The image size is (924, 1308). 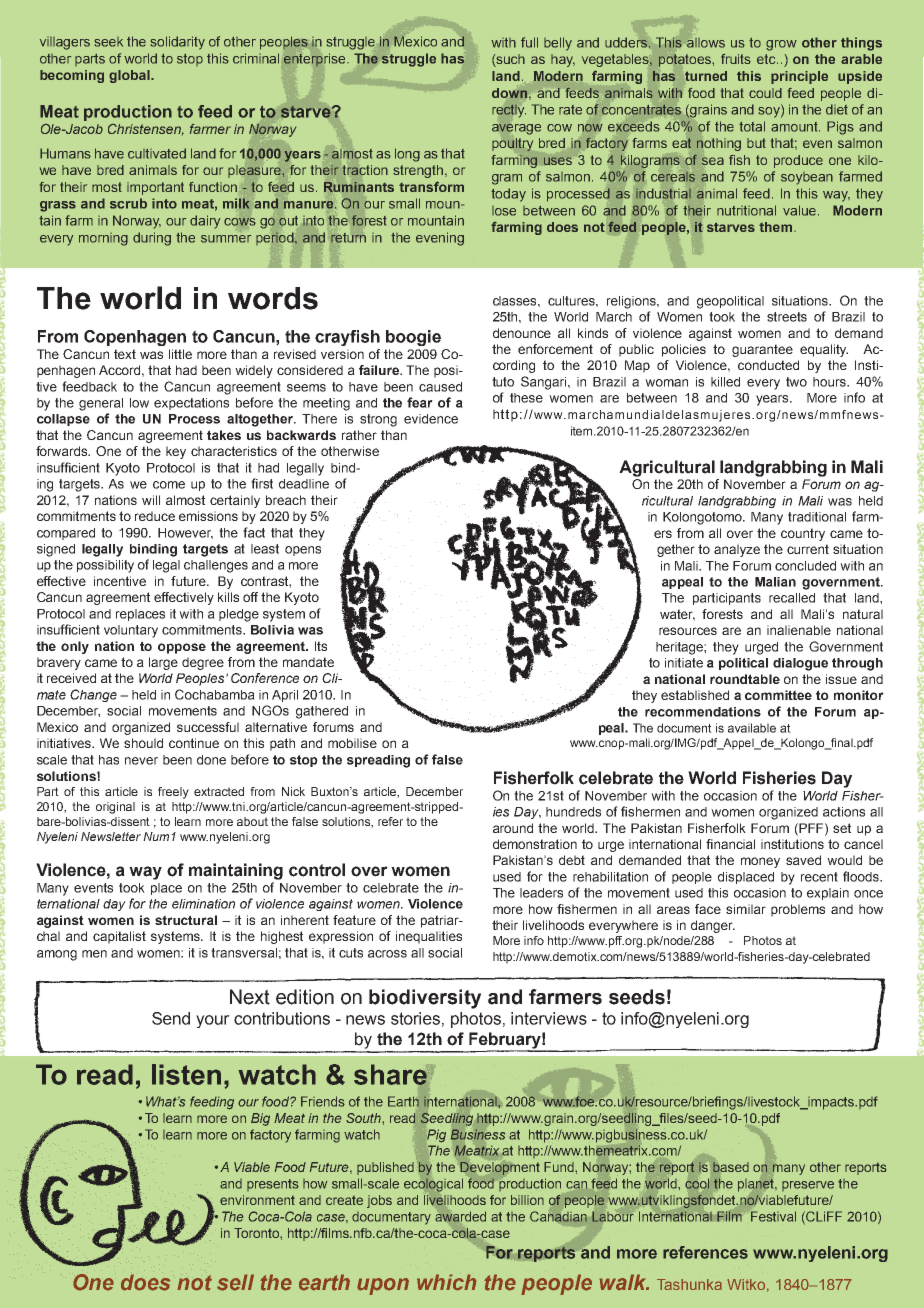 I want to click on original, so click(x=115, y=808).
